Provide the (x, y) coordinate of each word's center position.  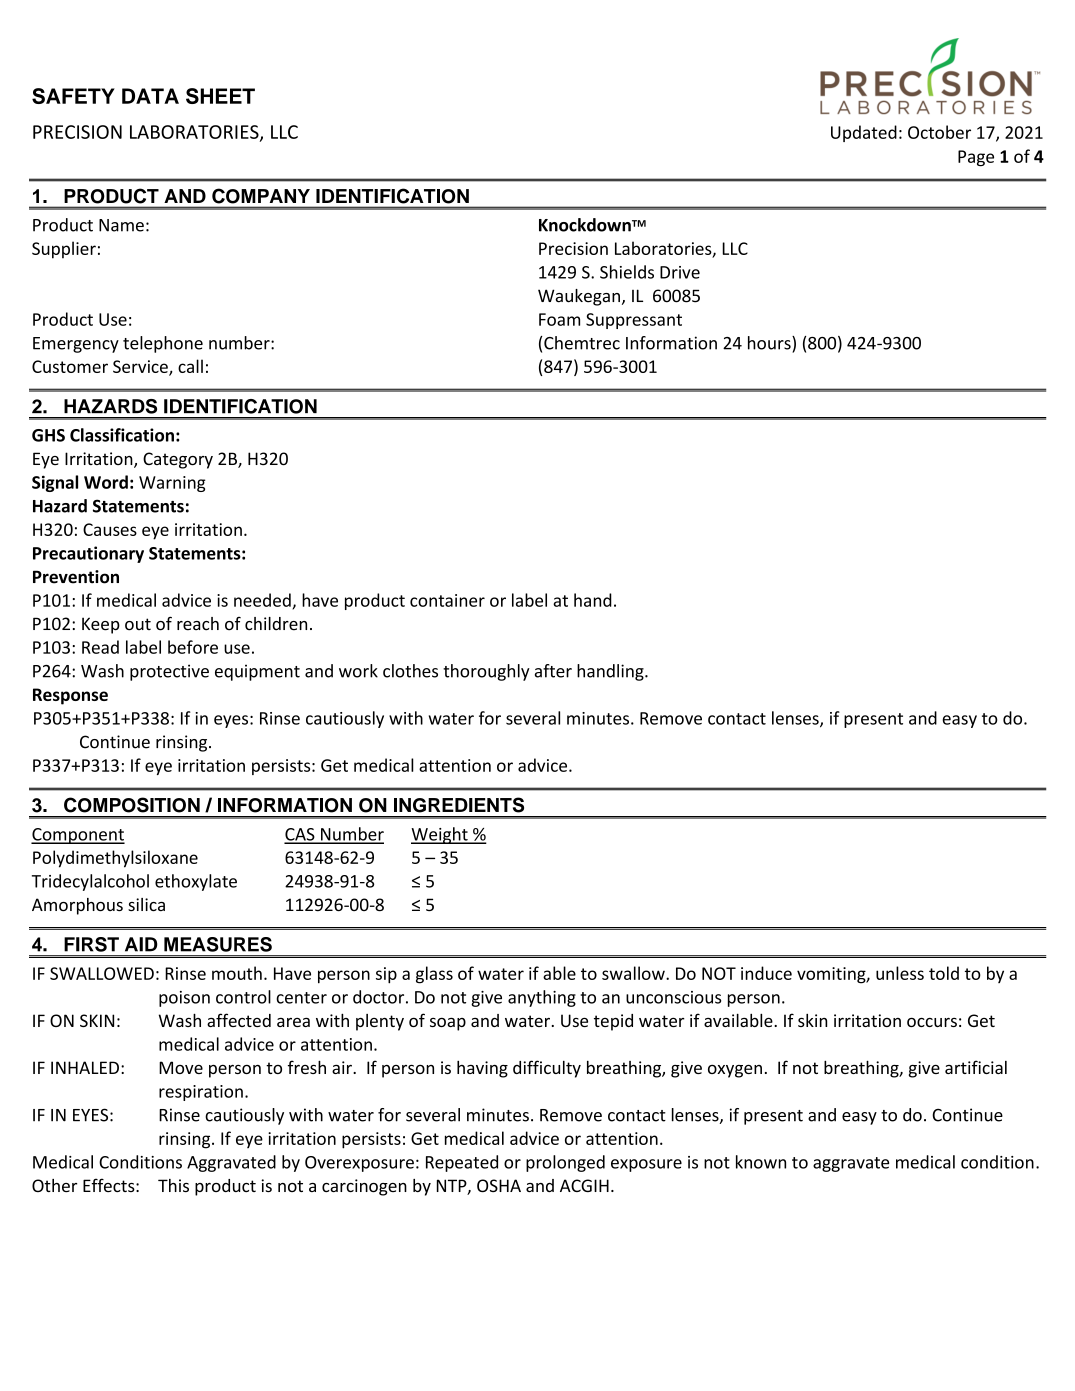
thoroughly (486, 672)
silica (146, 904)
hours (770, 343)
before (193, 647)
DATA (150, 96)
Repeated (462, 1163)
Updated (864, 133)
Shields (627, 272)
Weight (440, 835)
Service (141, 367)
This (173, 1185)
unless (900, 973)
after (553, 671)
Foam (559, 319)
